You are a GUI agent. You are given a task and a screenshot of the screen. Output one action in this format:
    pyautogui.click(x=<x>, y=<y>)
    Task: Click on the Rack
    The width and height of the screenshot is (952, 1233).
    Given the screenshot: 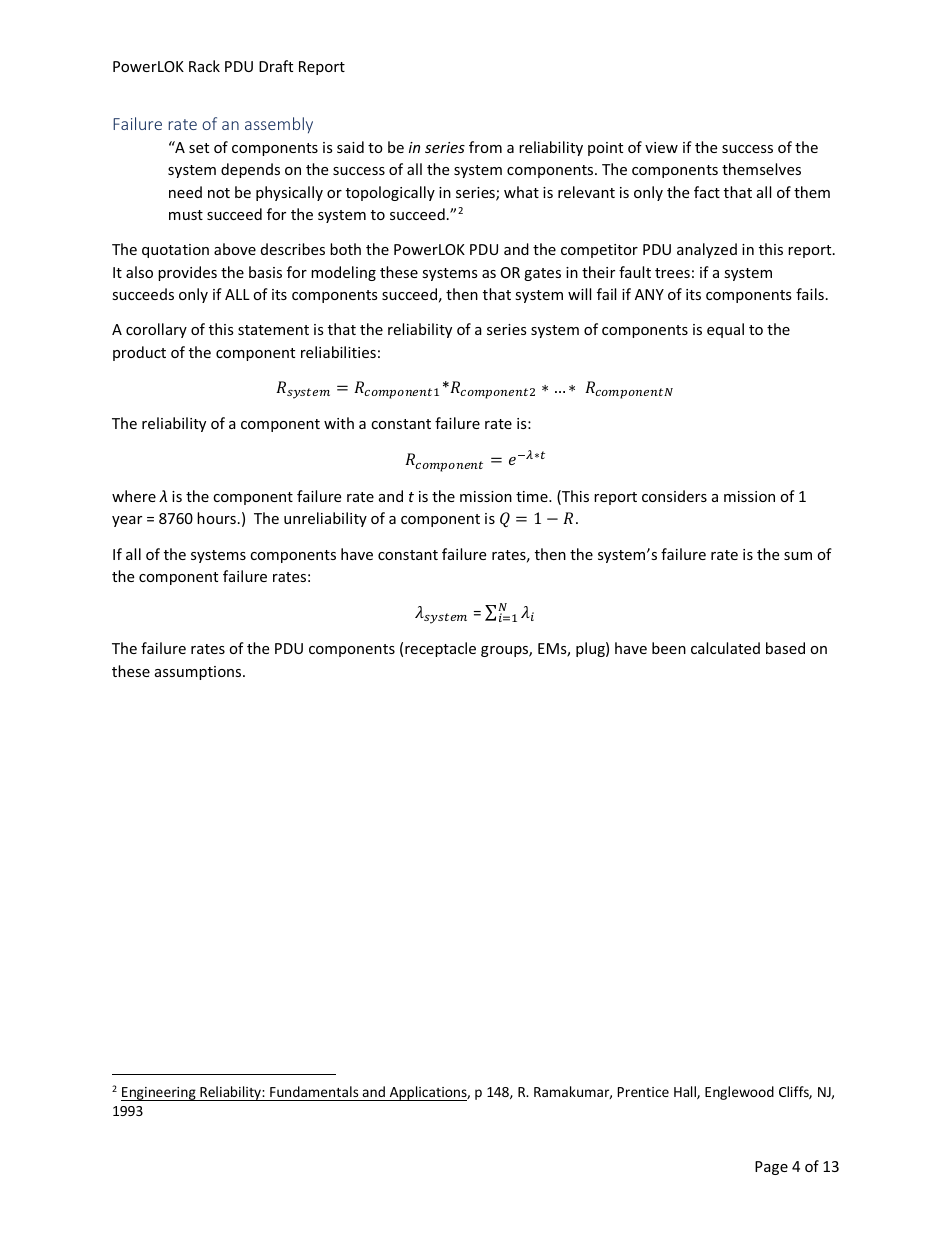 What is the action you would take?
    pyautogui.click(x=204, y=66)
